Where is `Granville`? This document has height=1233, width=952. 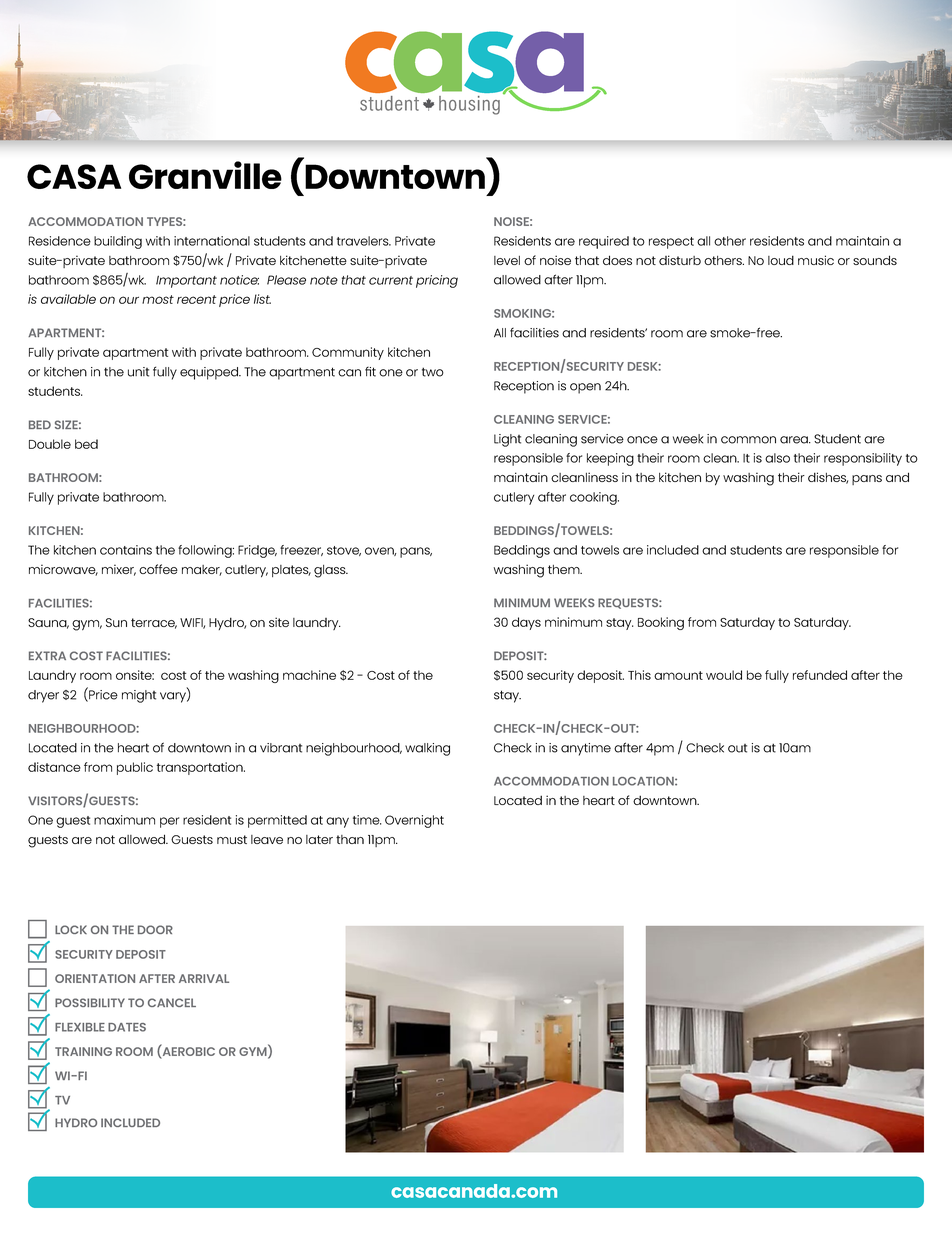 Granville is located at coordinates (205, 175).
